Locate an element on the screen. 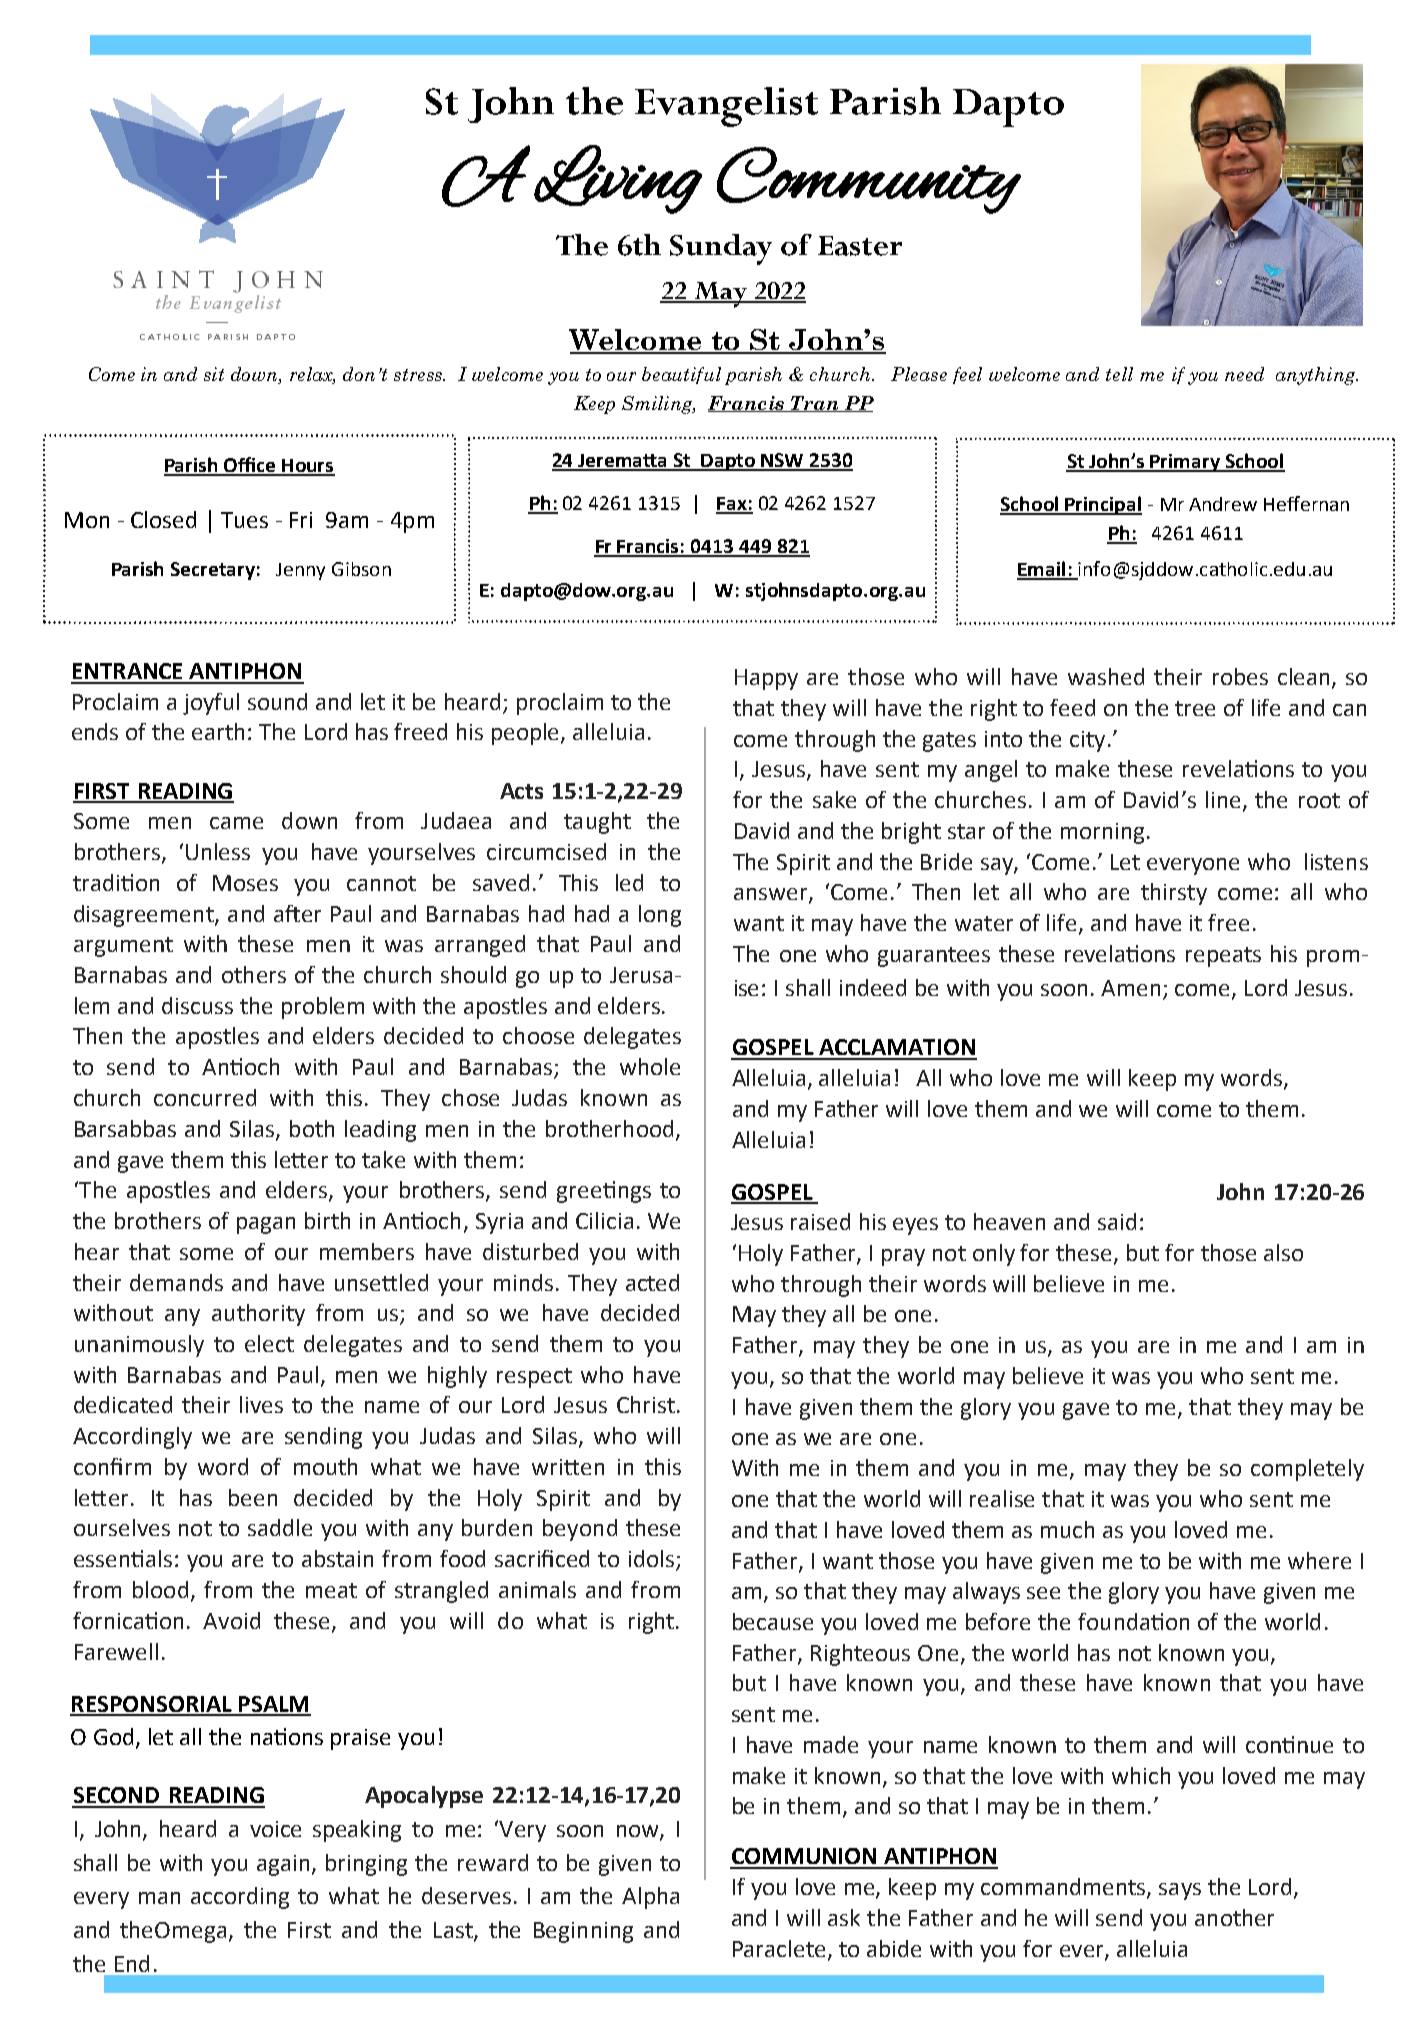 Image resolution: width=1427 pixels, height=2019 pixels. Fax is located at coordinates (732, 505).
